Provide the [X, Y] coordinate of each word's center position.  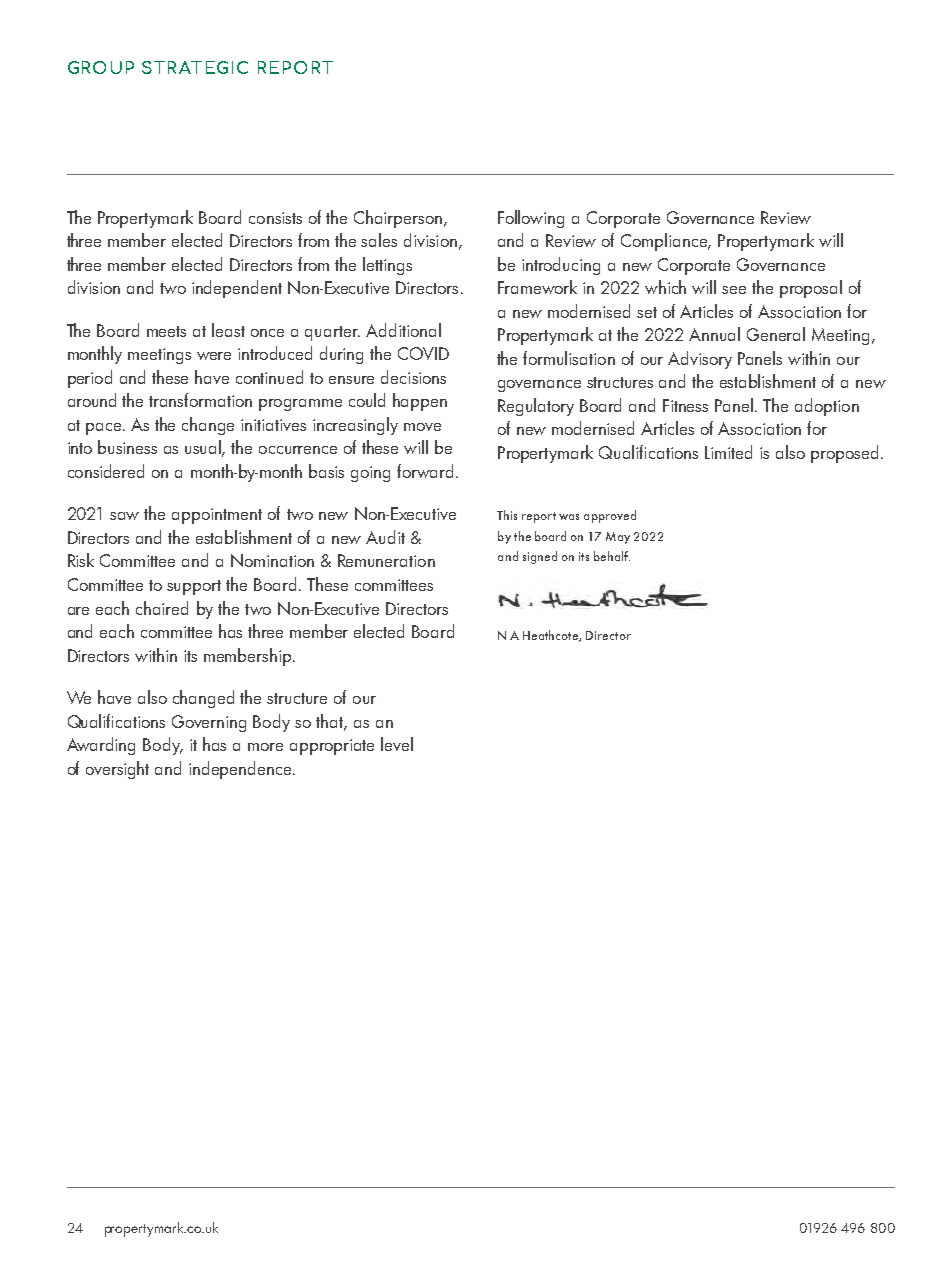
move [422, 427]
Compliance [665, 242]
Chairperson [399, 219]
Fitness [685, 405]
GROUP [101, 67]
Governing [209, 723]
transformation [200, 400]
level [397, 744]
